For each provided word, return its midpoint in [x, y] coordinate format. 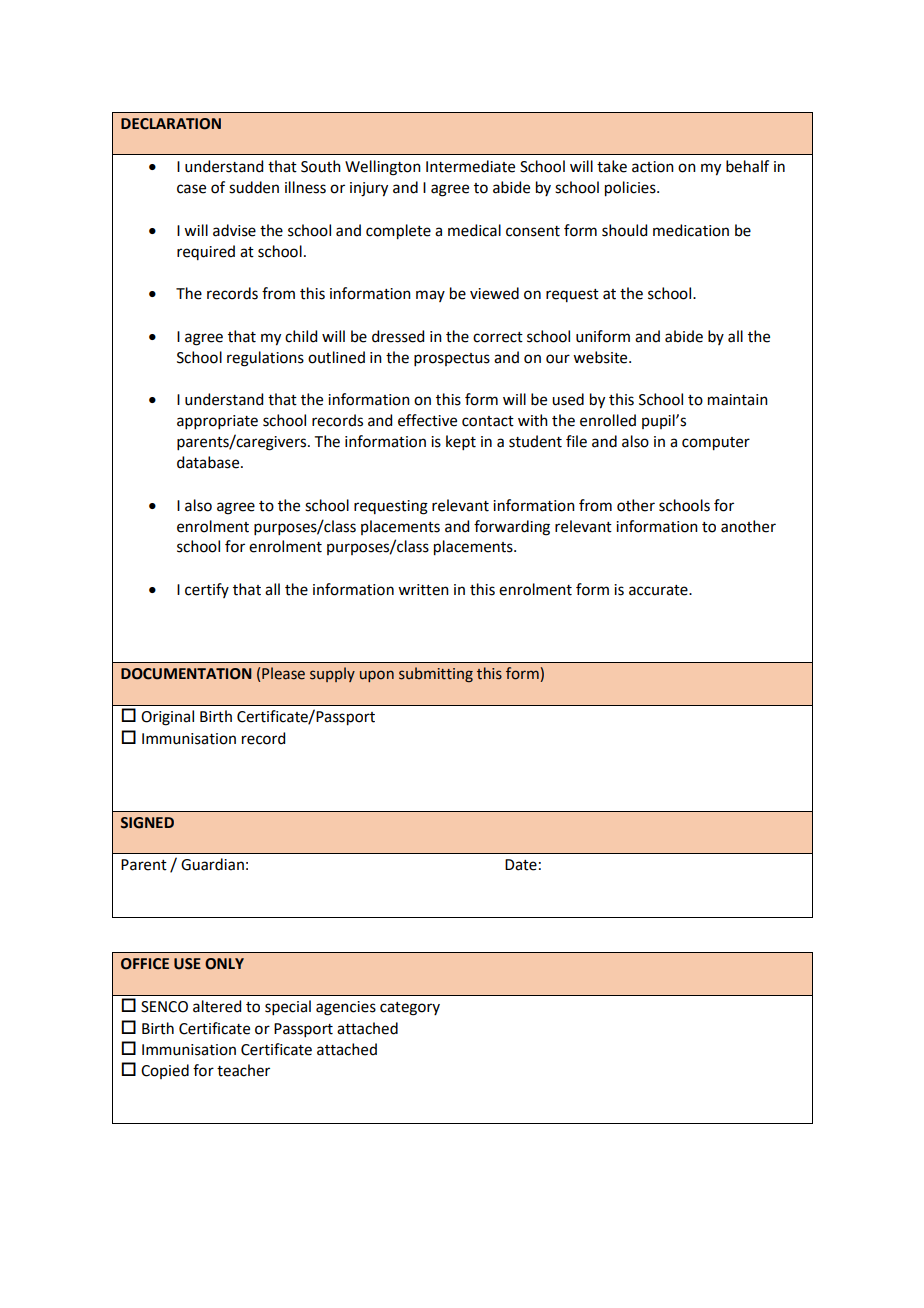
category [410, 1009]
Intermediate [470, 166]
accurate [659, 590]
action [653, 167]
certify [207, 590]
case [191, 189]
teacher [243, 1070]
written [423, 590]
